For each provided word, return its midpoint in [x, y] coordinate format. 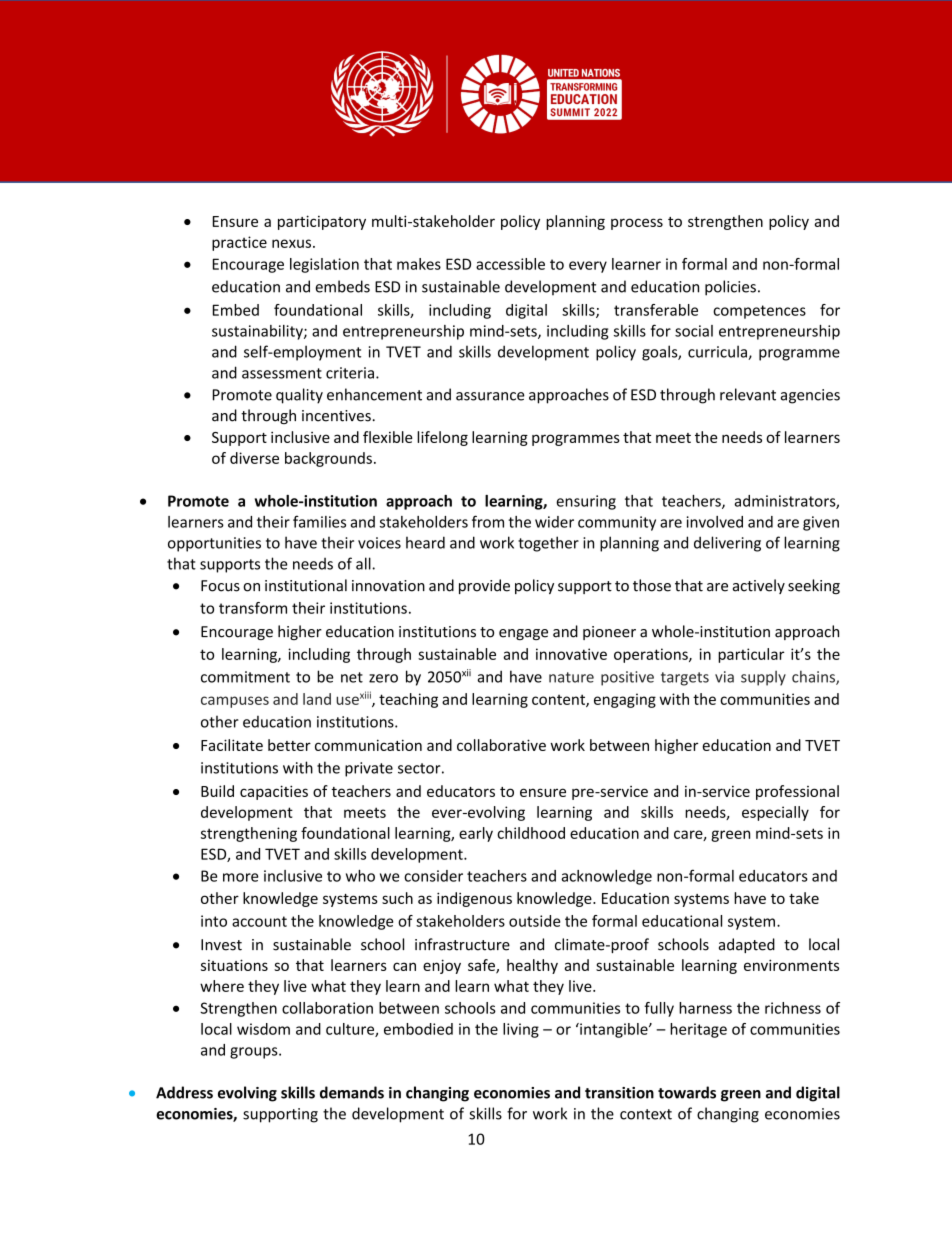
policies [730, 288]
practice [239, 243]
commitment [245, 677]
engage [523, 634]
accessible [510, 264]
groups [255, 1053]
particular [751, 655]
